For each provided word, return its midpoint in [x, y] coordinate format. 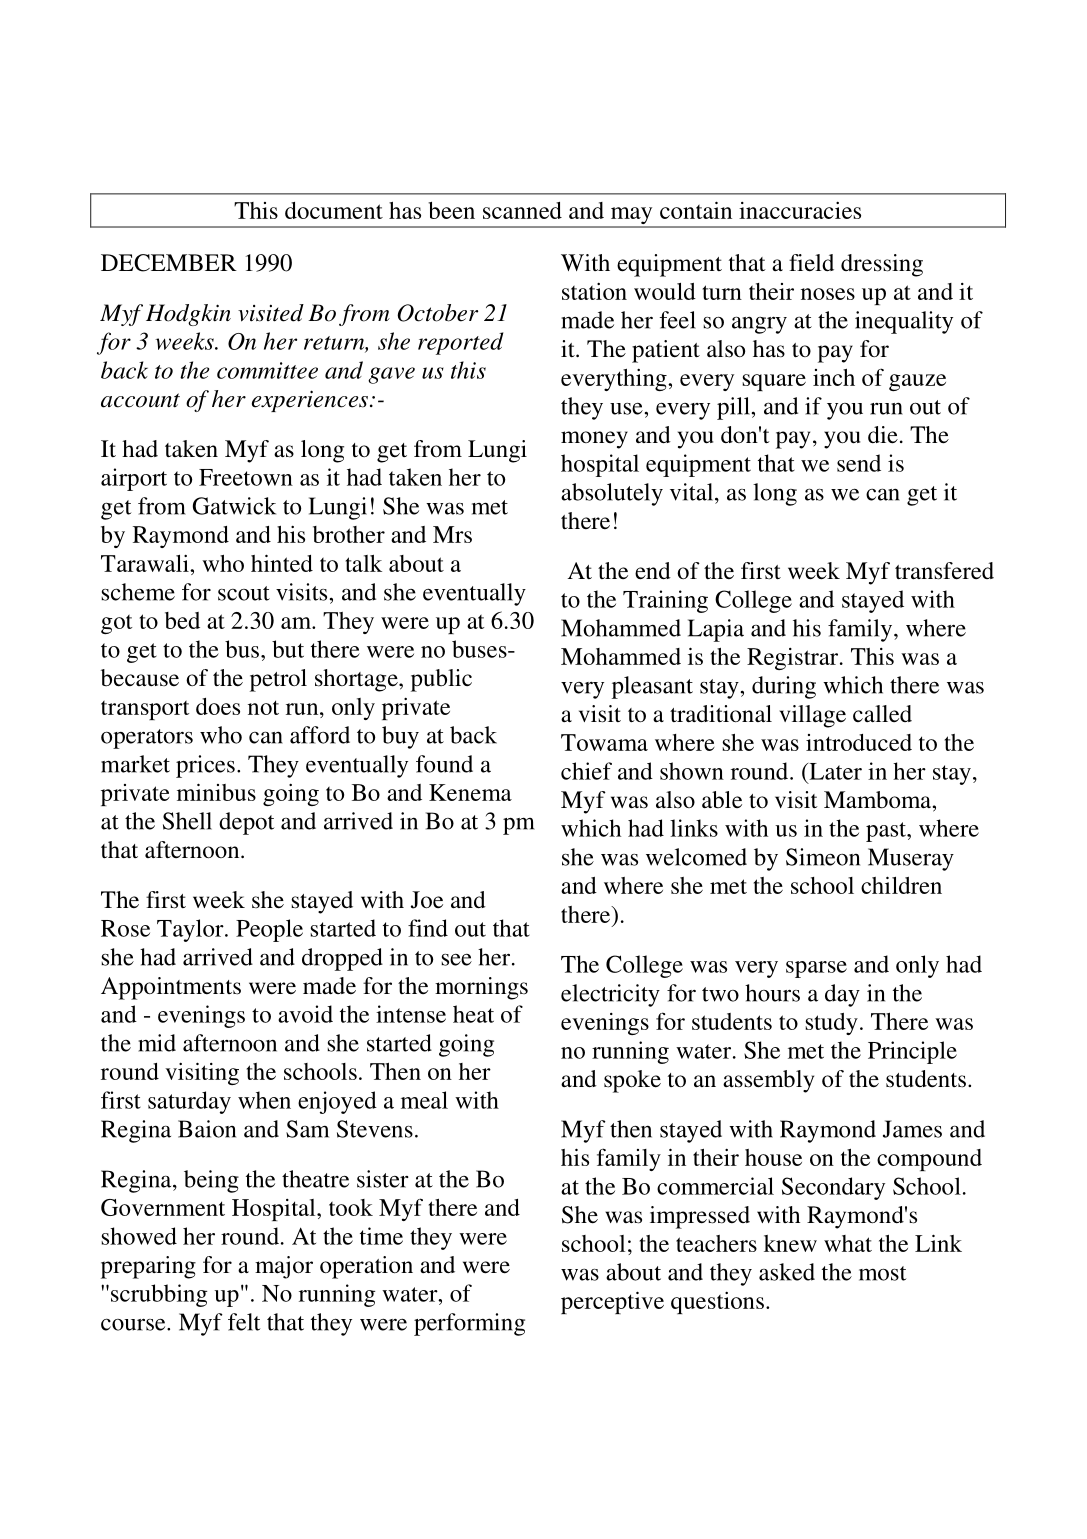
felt [244, 1322]
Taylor [191, 930]
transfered [944, 571]
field [811, 263]
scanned [522, 210]
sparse [816, 969]
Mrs [452, 534]
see [456, 960]
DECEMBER [169, 263]
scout [244, 593]
